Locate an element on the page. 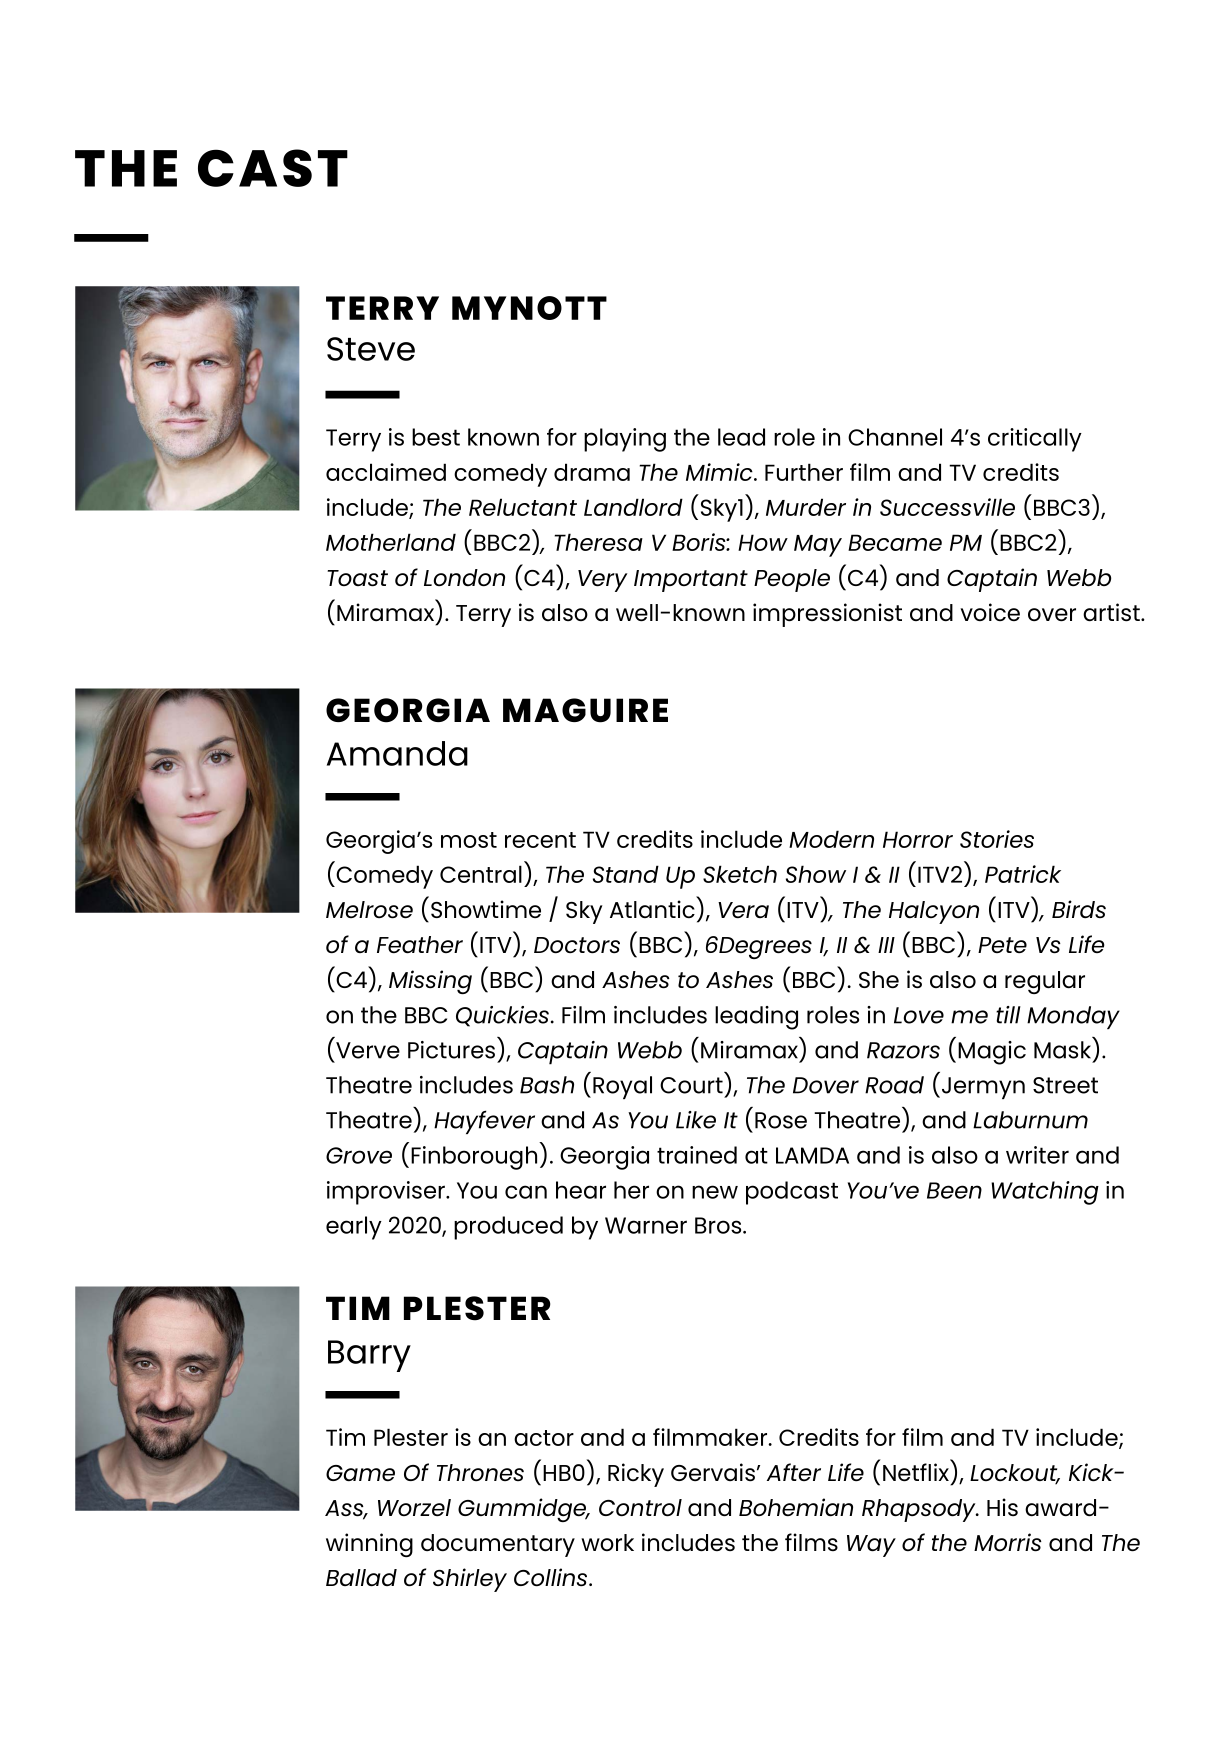 This page has width=1228, height=1737. Bros is located at coordinates (719, 1225).
